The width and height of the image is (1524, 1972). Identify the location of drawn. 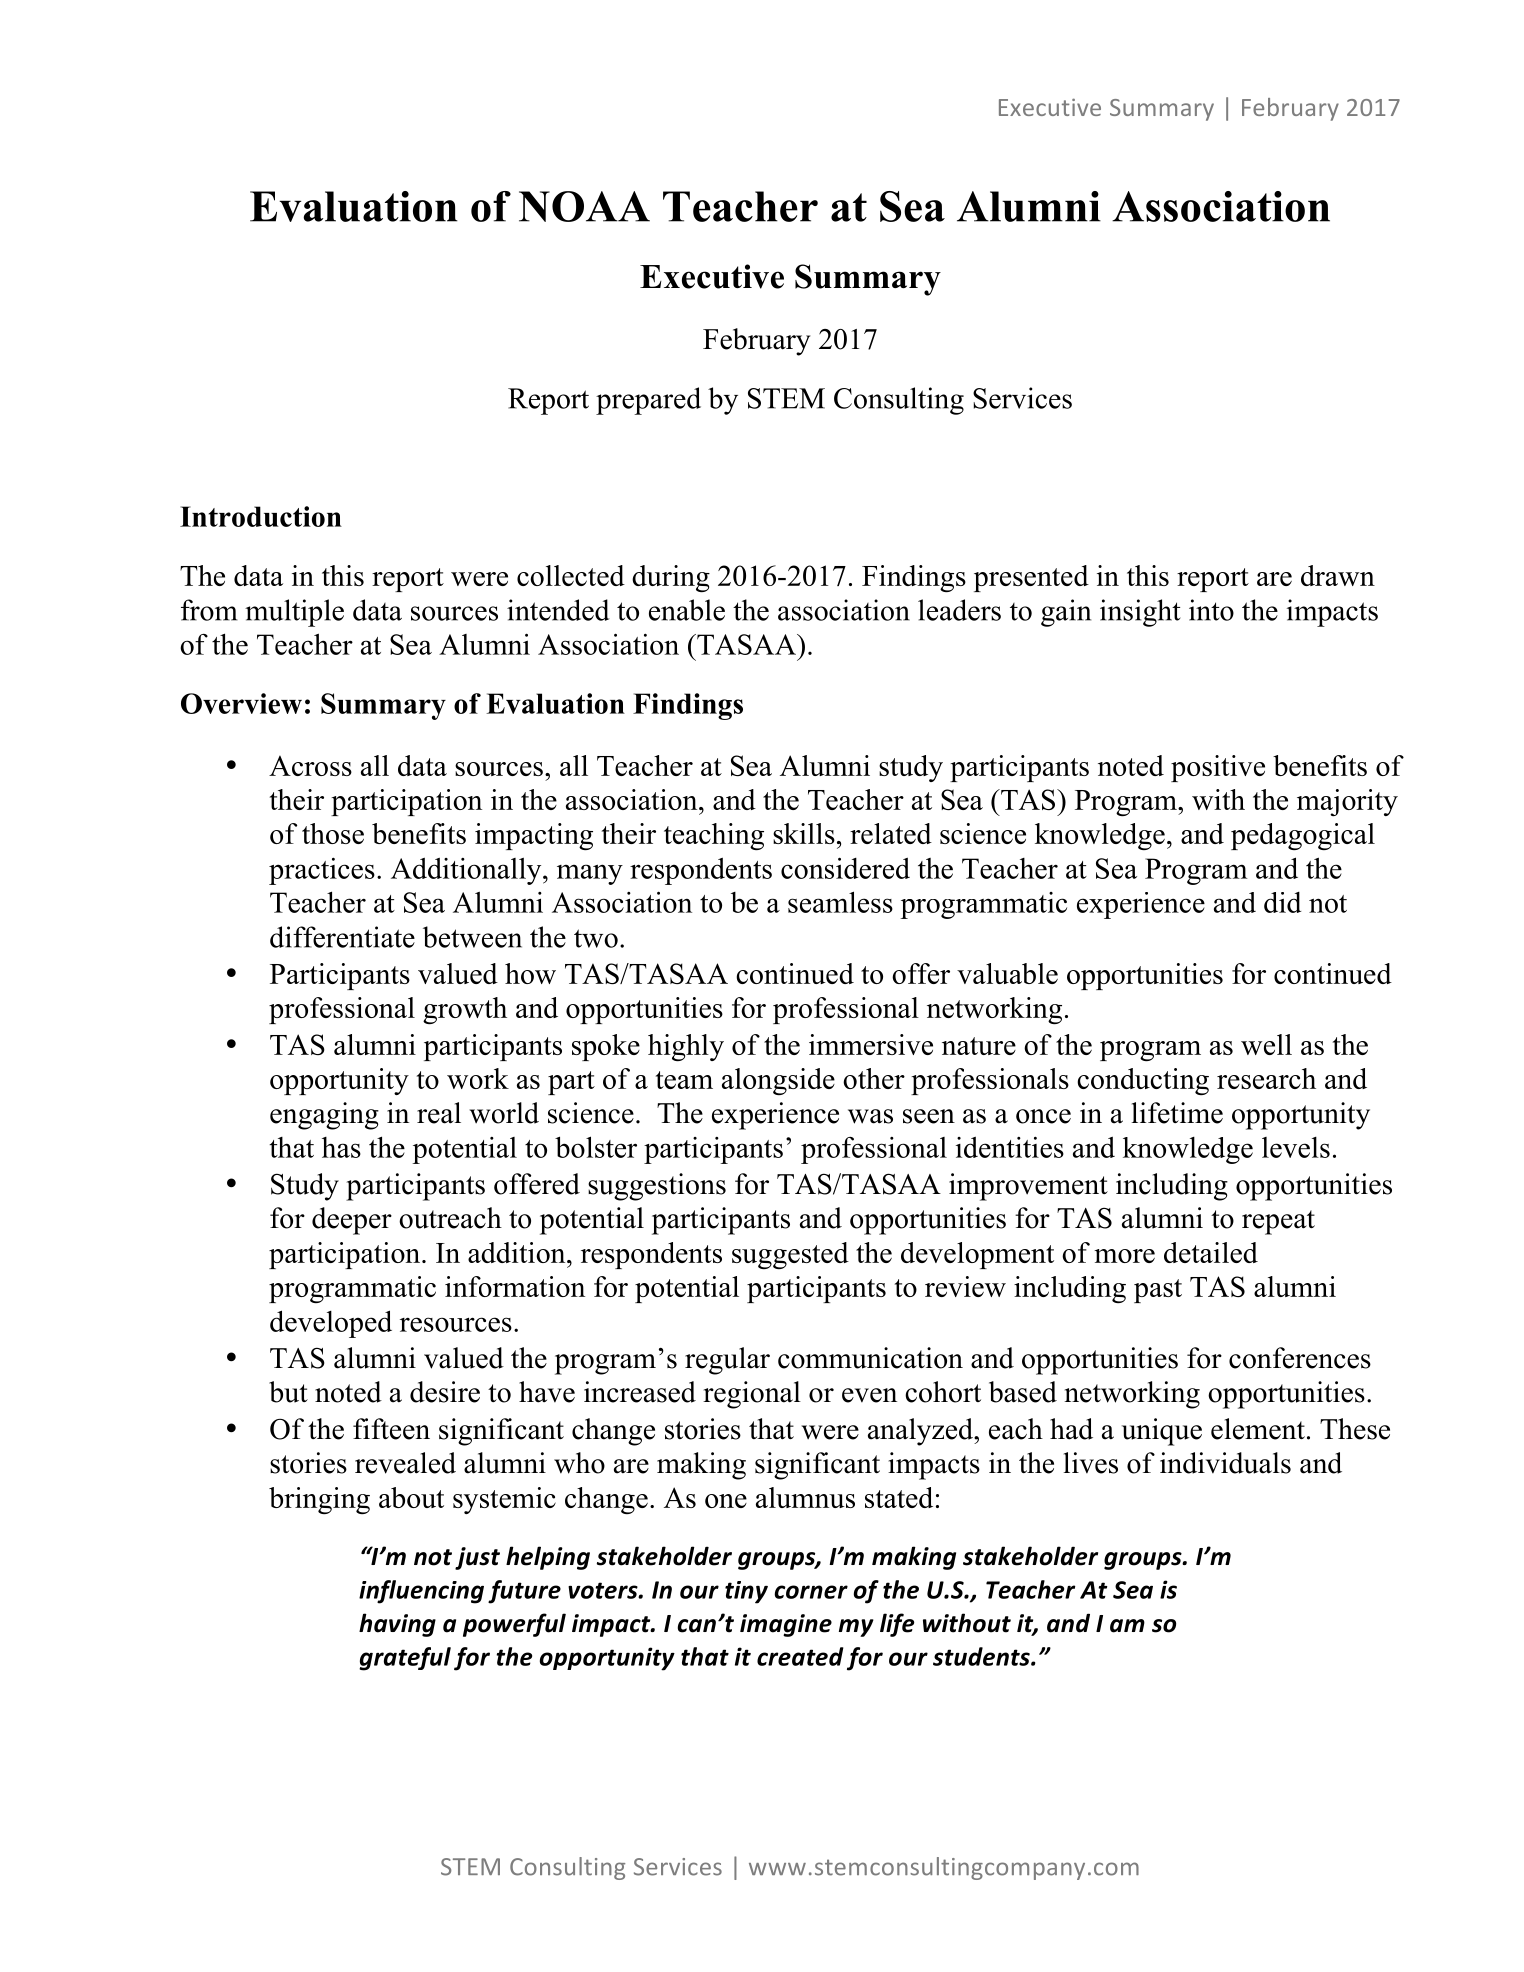
(1338, 575).
